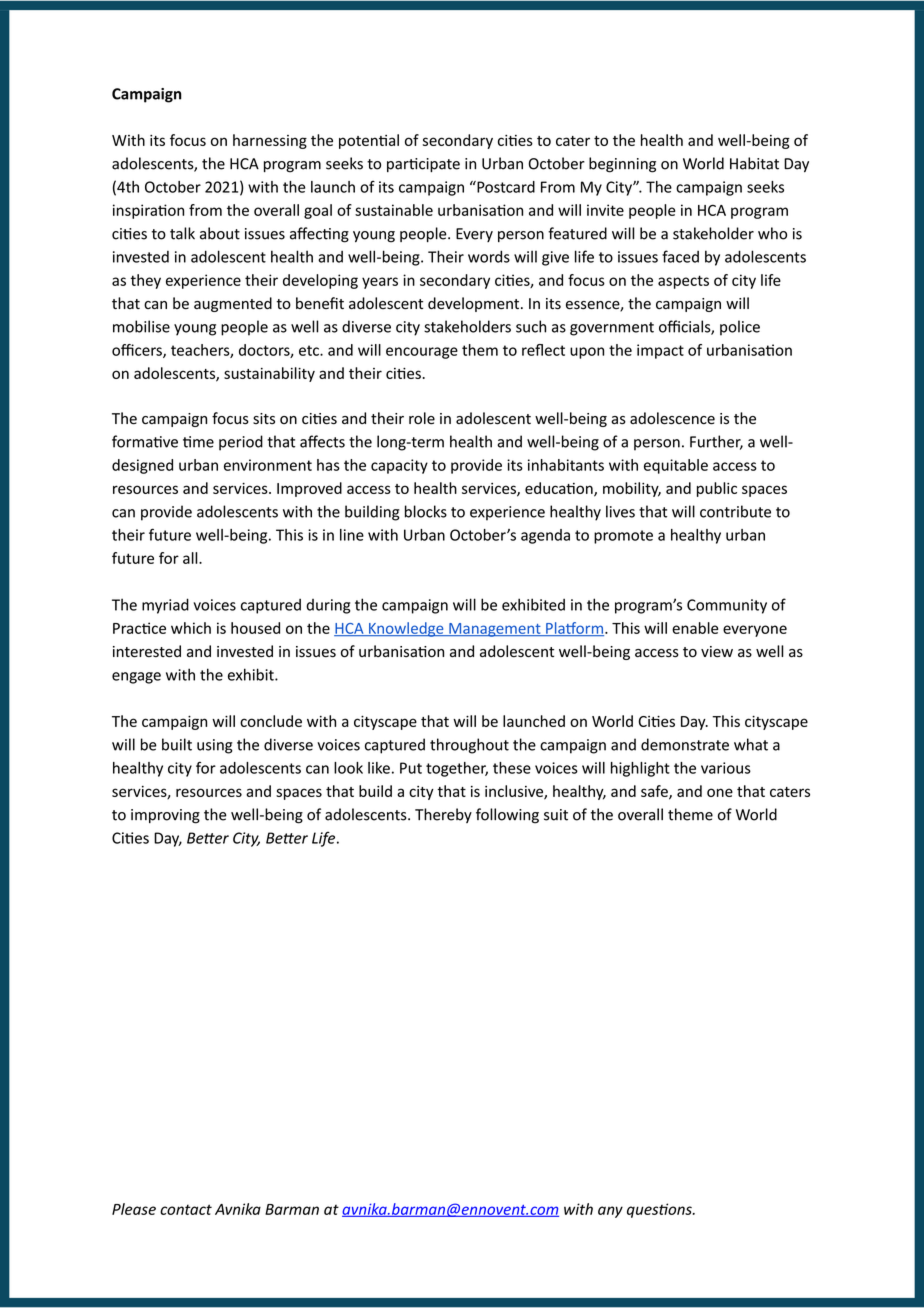 The image size is (924, 1308). Describe the element at coordinates (556, 815) in the page. I see `suit` at that location.
